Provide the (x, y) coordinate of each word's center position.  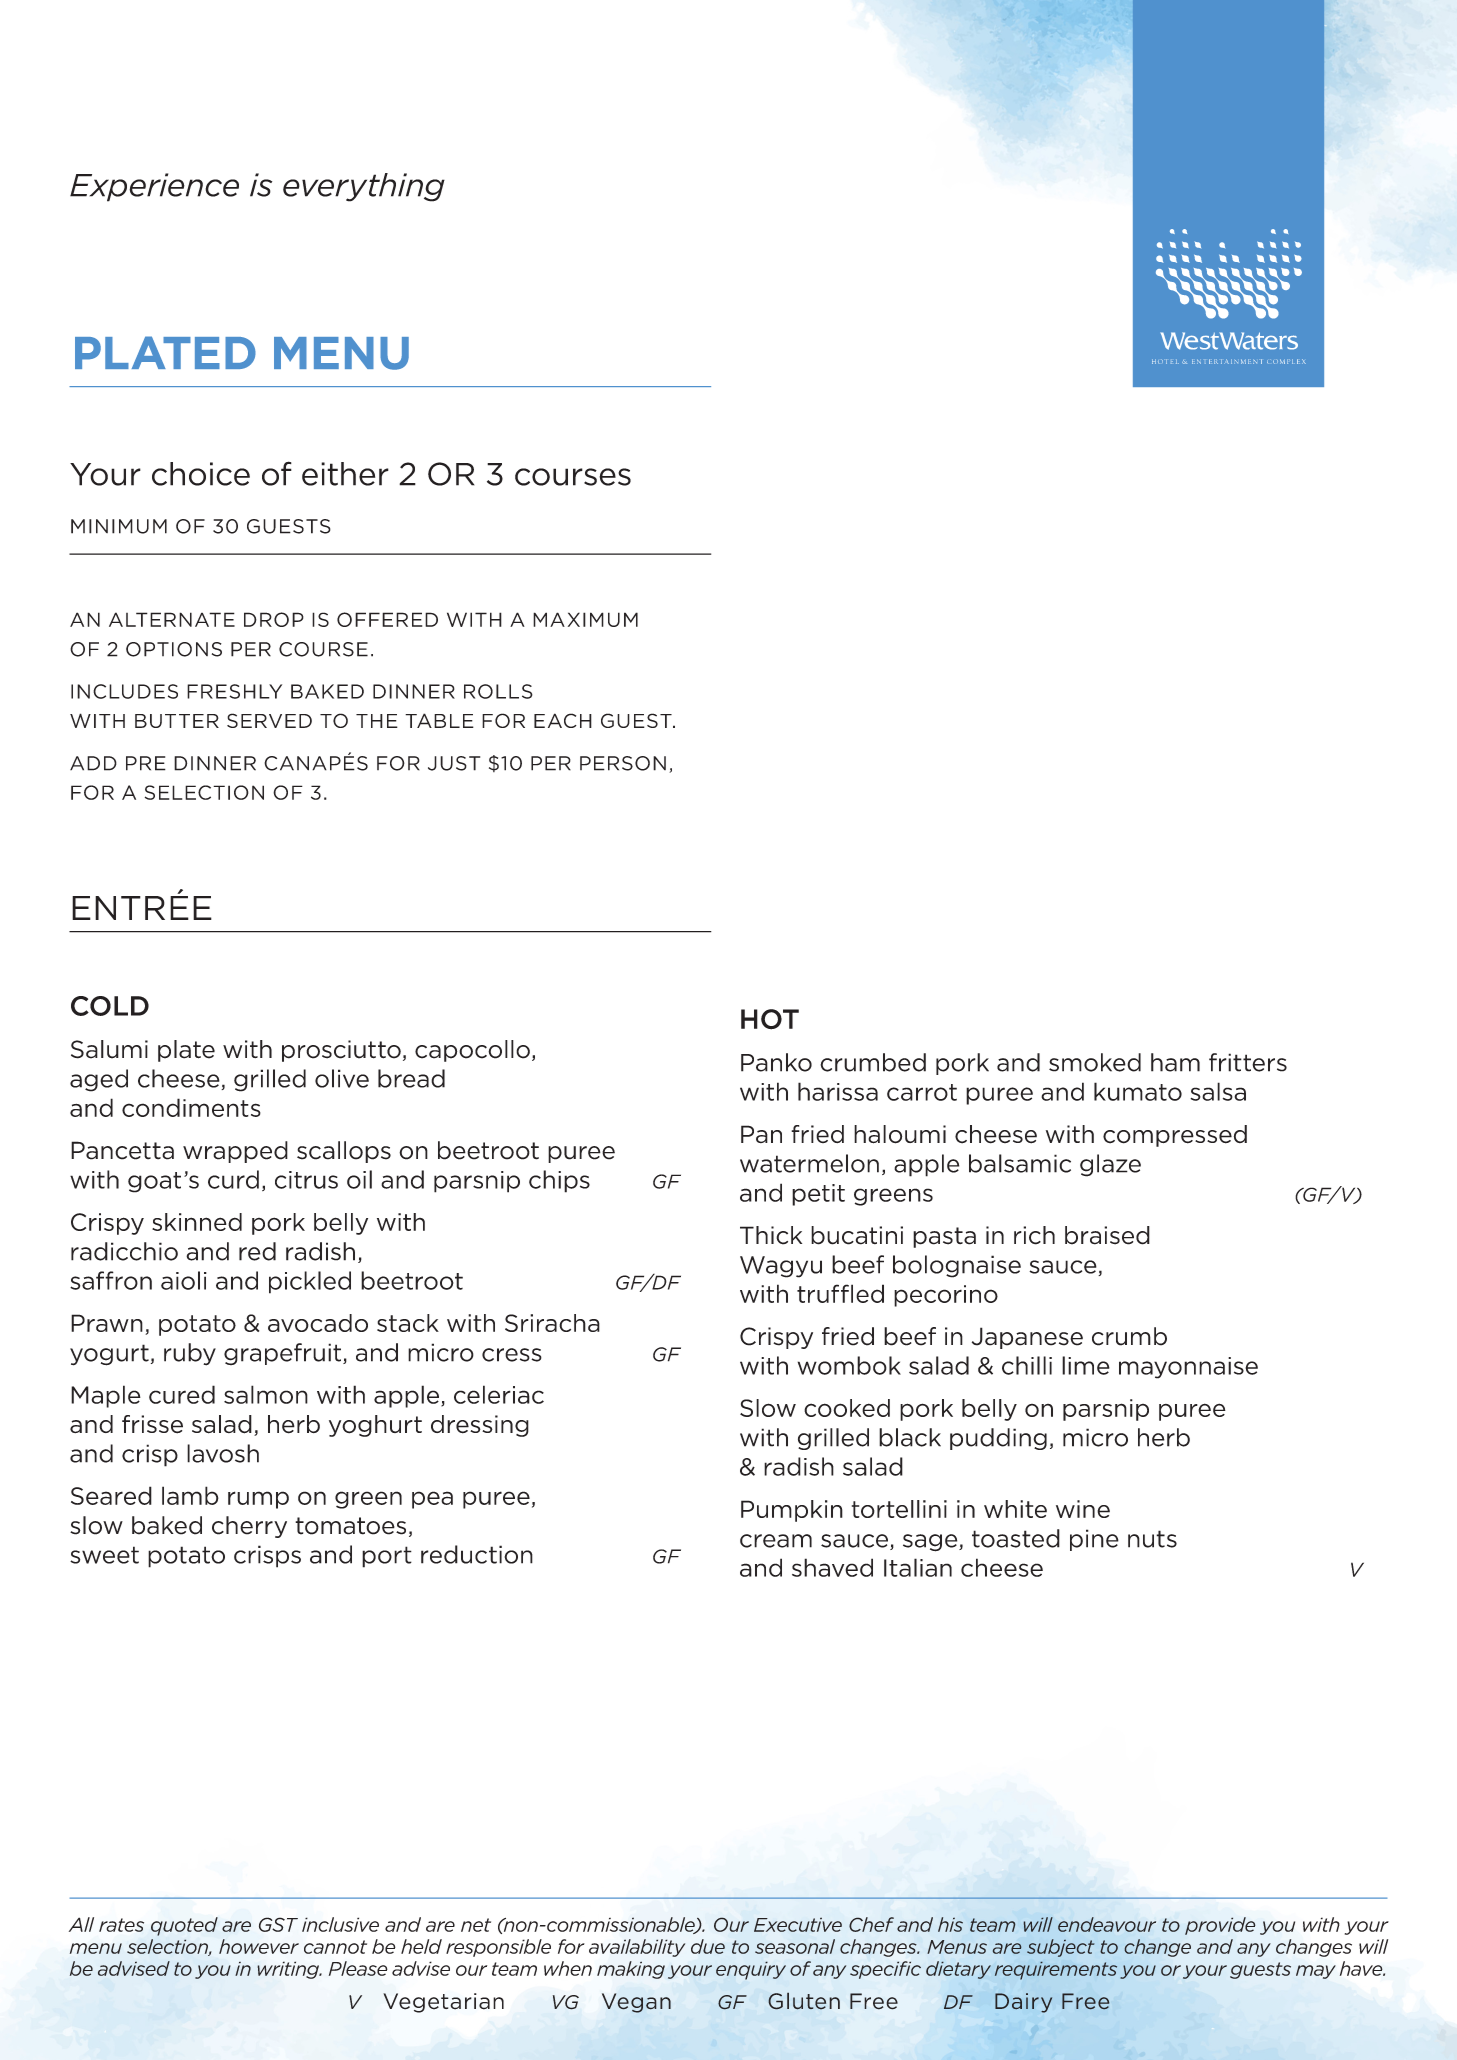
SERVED (269, 720)
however (259, 1946)
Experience (154, 187)
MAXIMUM (585, 619)
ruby (190, 1354)
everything (364, 187)
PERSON (623, 763)
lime (1086, 1365)
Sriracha (552, 1323)
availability (637, 1948)
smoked (1095, 1062)
